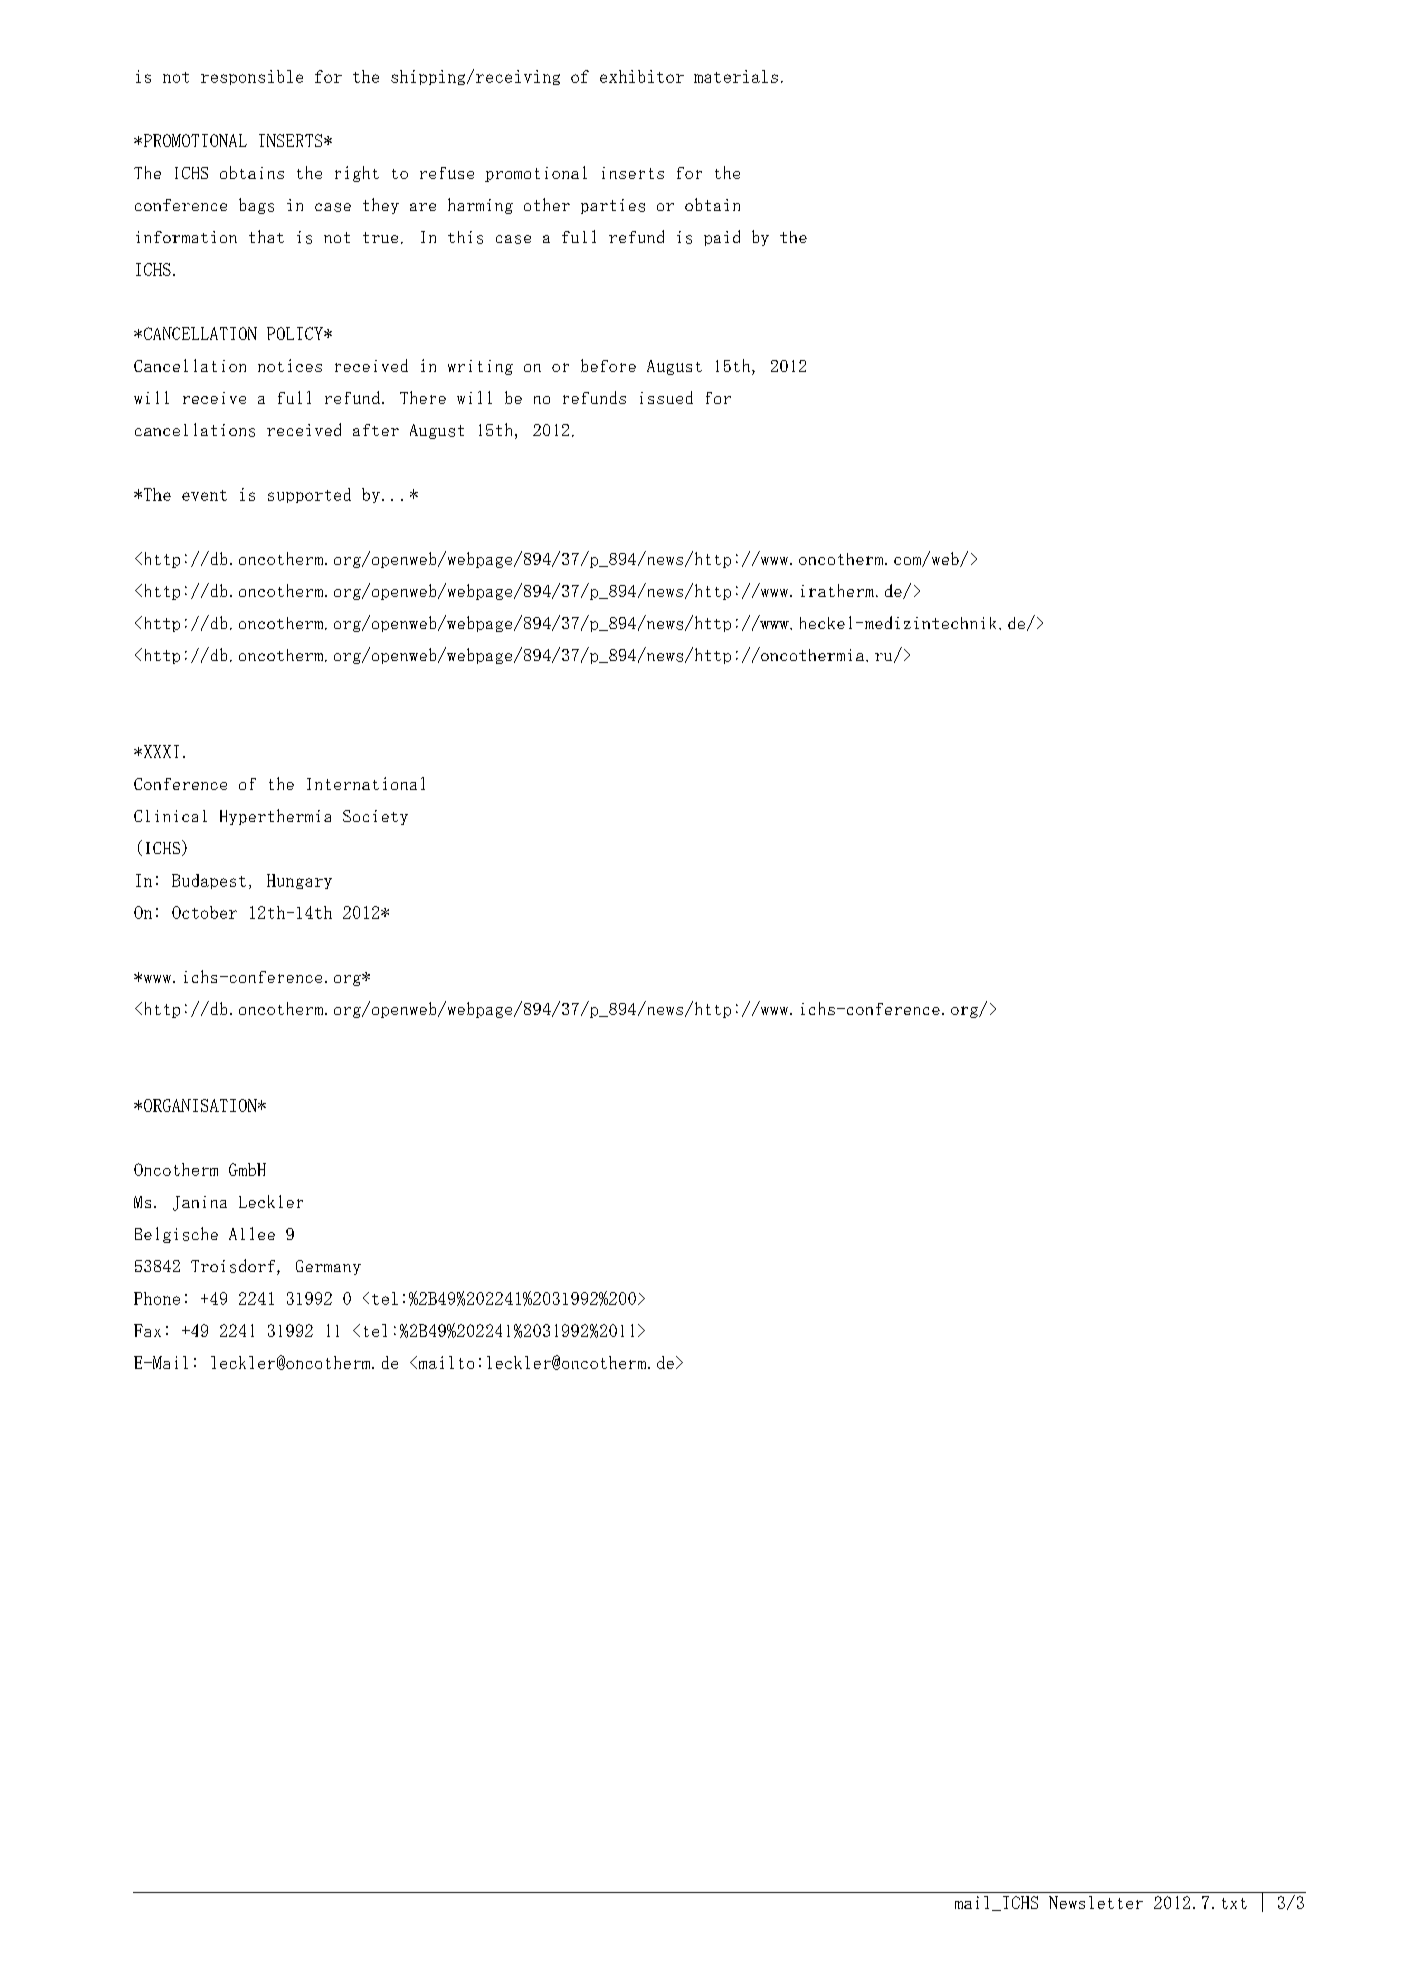 This screenshot has width=1406, height=1988. I want to click on There, so click(423, 397).
